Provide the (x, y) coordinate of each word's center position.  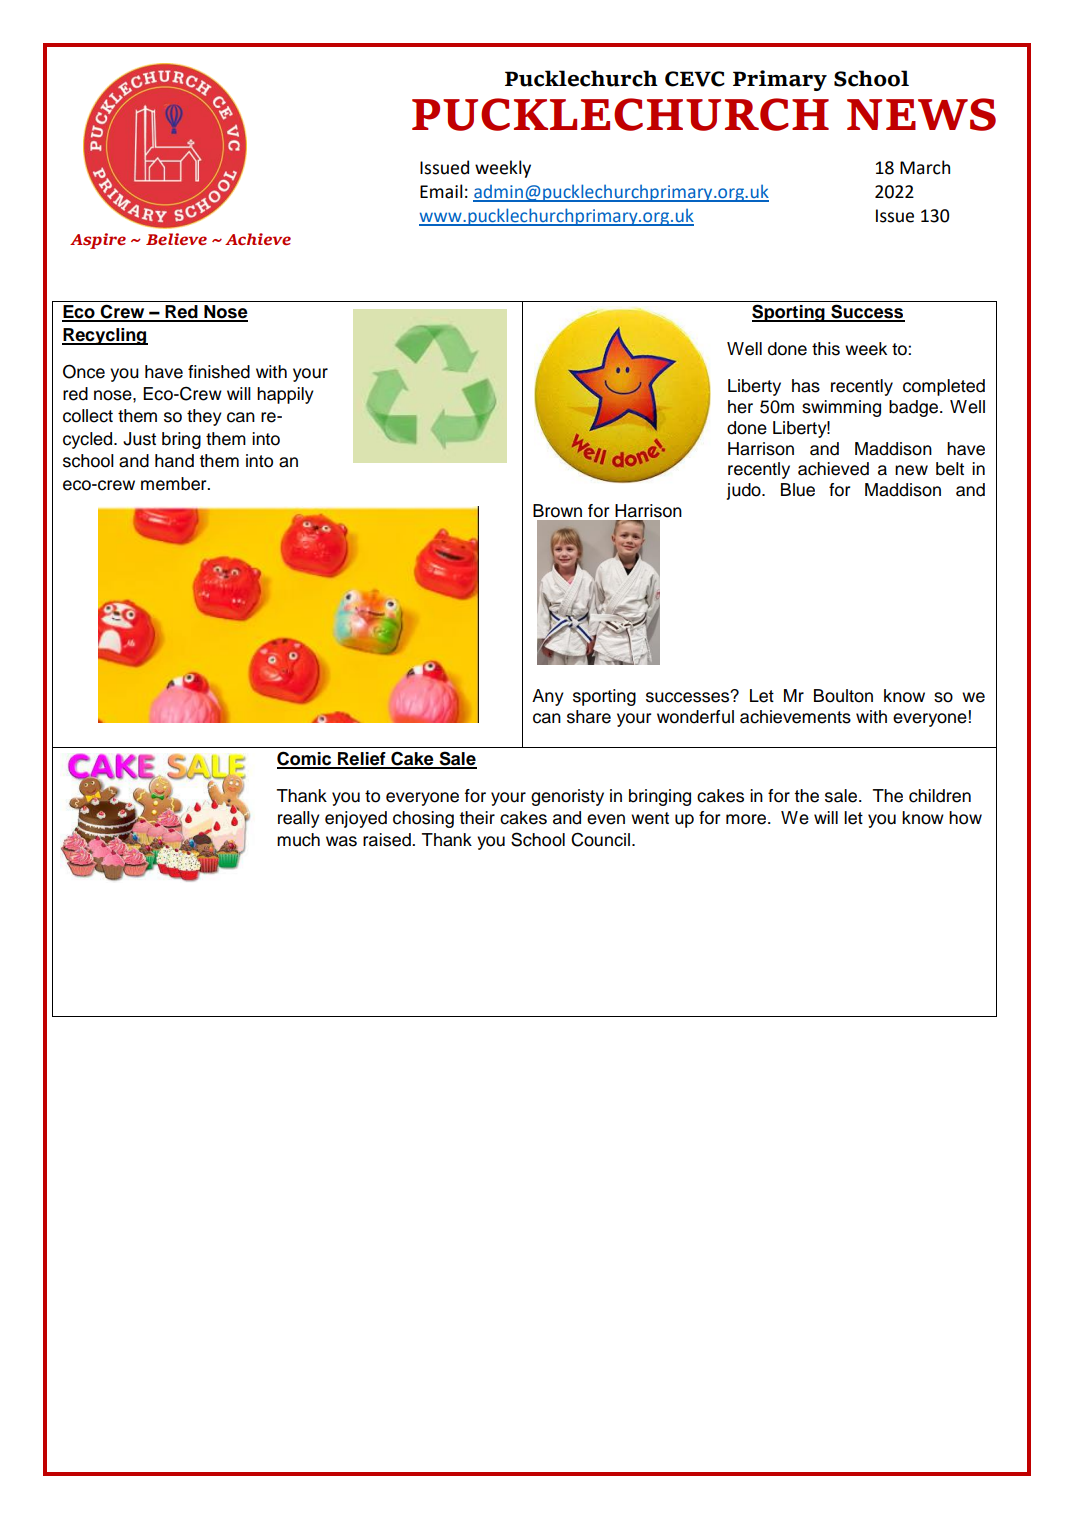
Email (441, 191)
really (299, 819)
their (477, 818)
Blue (798, 490)
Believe (176, 239)
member (175, 484)
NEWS (921, 114)
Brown (557, 511)
